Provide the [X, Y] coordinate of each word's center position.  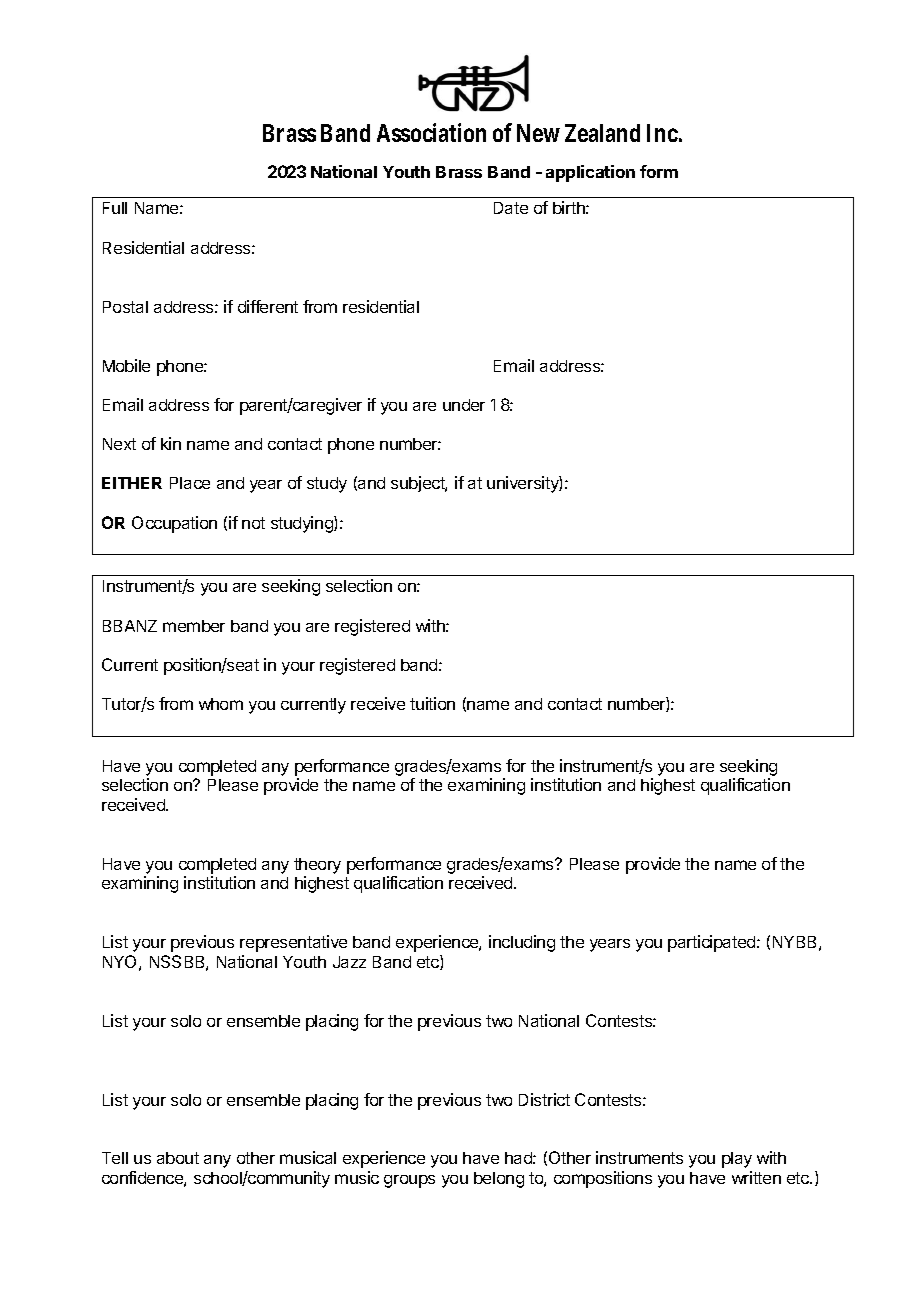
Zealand [602, 133]
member [194, 626]
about [178, 1158]
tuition [432, 703]
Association [431, 132]
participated [713, 943]
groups [409, 1181]
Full [115, 208]
